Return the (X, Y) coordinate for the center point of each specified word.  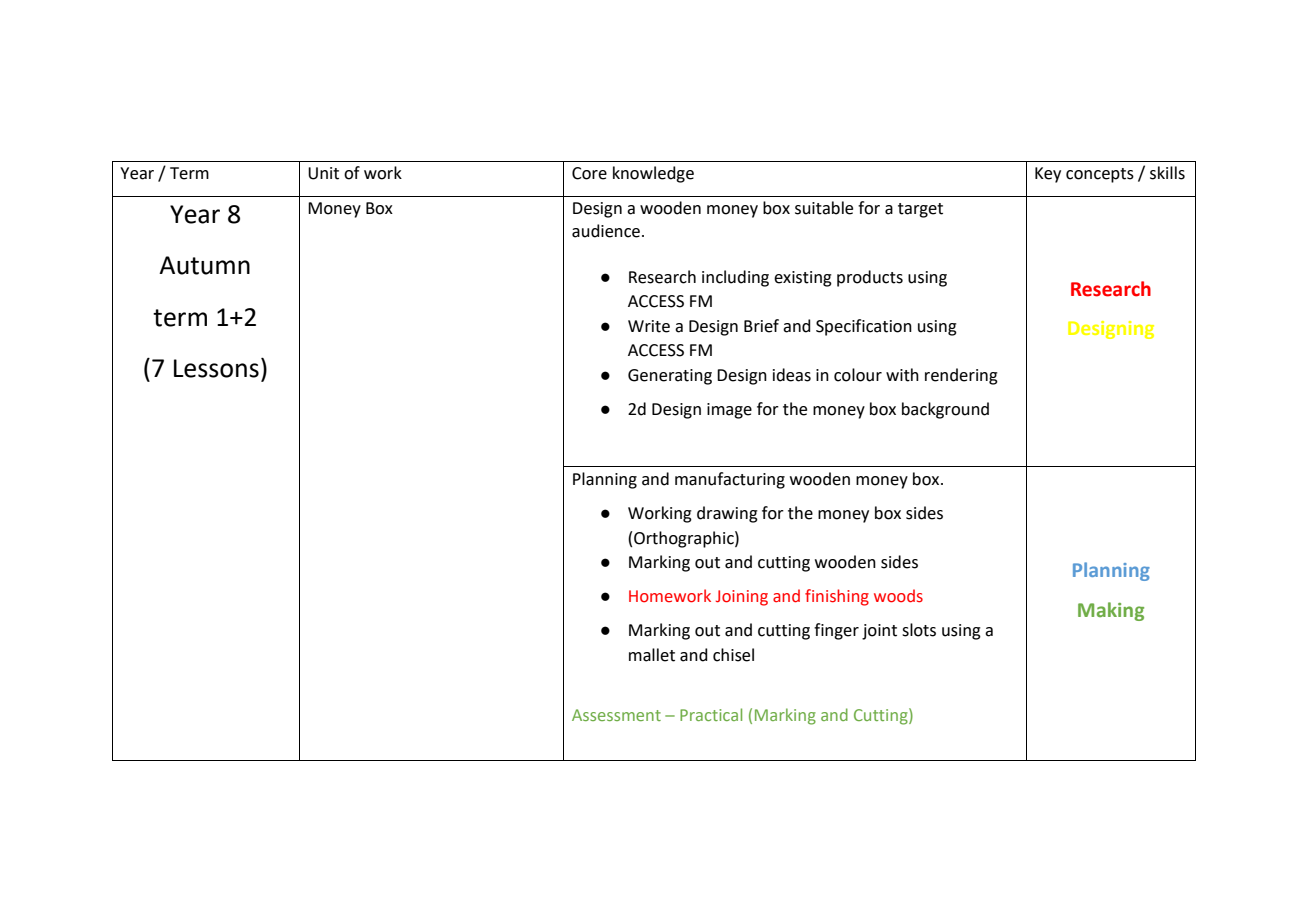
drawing (727, 514)
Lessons (216, 368)
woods (898, 596)
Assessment (616, 715)
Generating (670, 377)
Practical (711, 714)
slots (919, 630)
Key (1048, 175)
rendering (961, 376)
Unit (323, 173)
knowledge (653, 174)
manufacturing (730, 480)
